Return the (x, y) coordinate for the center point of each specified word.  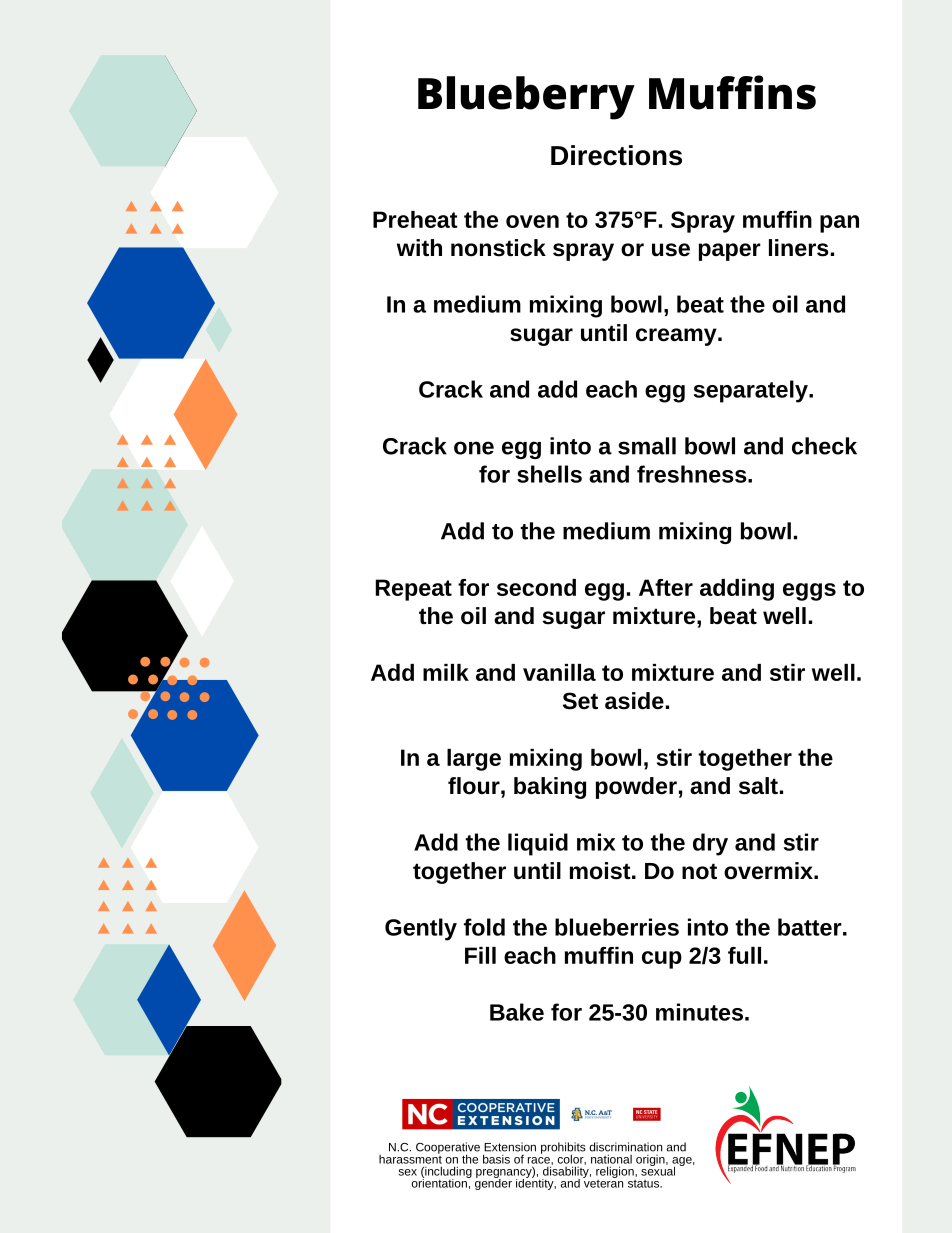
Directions (616, 155)
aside (634, 701)
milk (446, 672)
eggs (809, 592)
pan (839, 224)
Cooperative (448, 1149)
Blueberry (526, 98)
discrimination (625, 1147)
